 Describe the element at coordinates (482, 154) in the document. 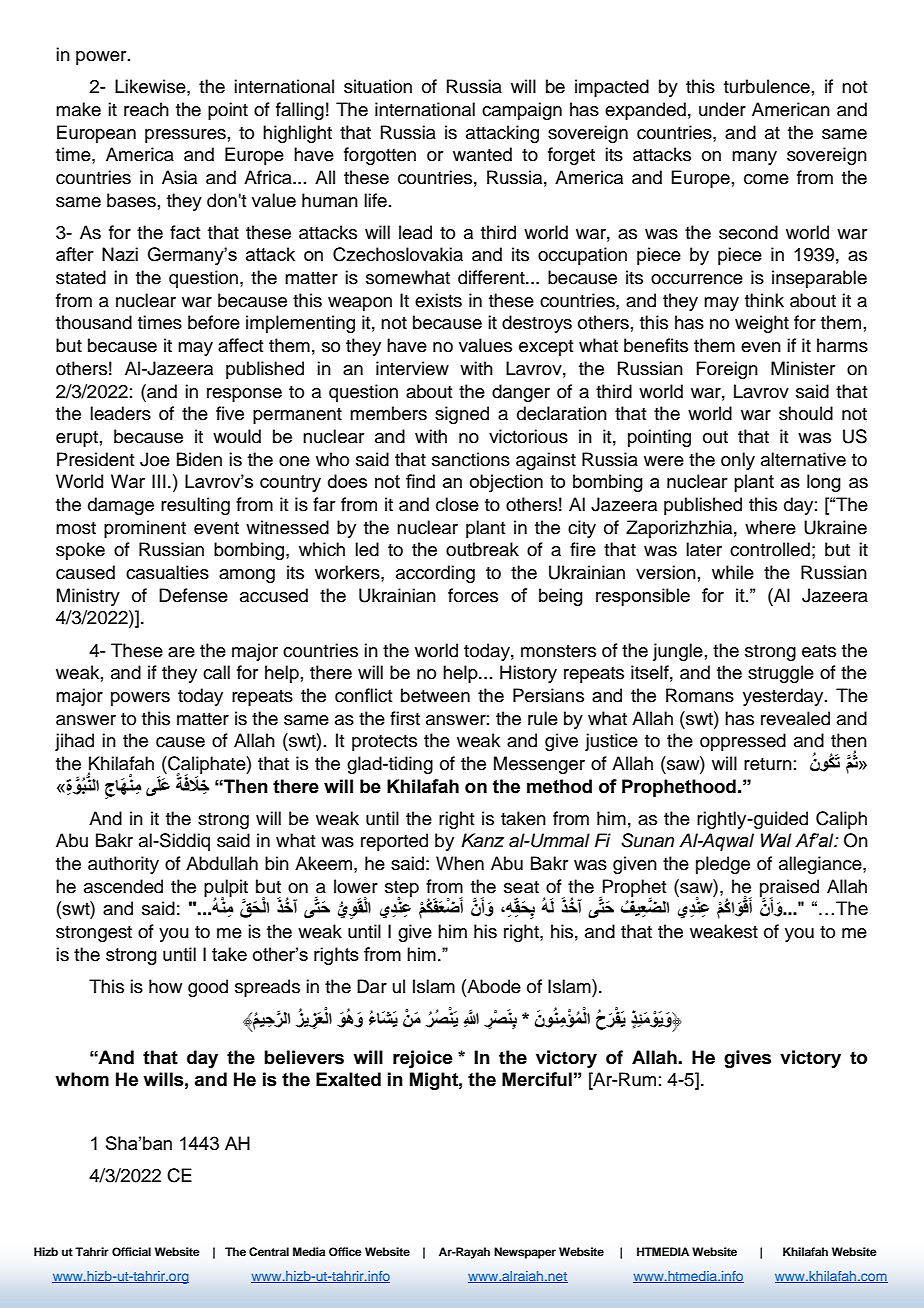

I see `wanted` at that location.
